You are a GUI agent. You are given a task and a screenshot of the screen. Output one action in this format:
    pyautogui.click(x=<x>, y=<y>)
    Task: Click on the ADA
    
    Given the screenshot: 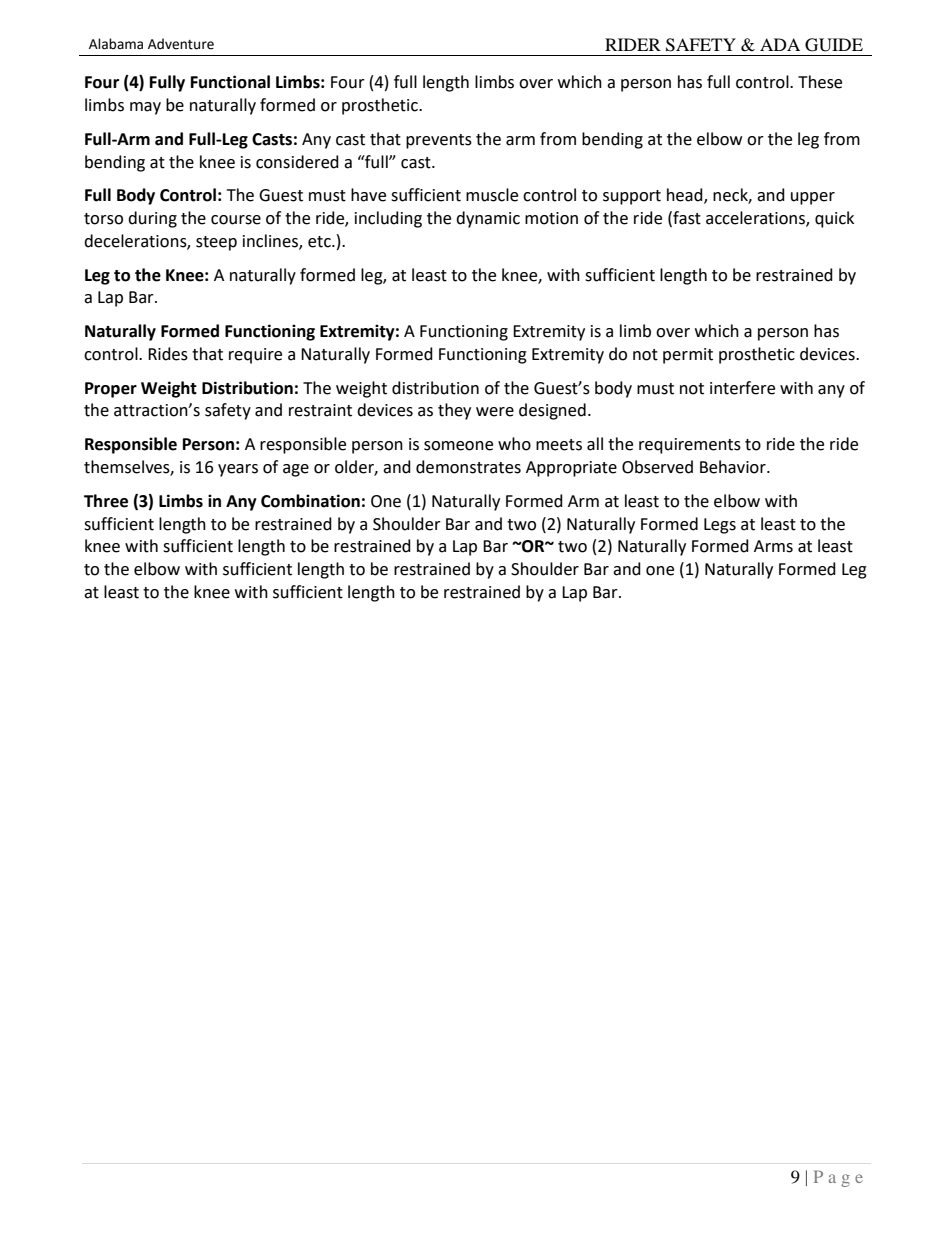 What is the action you would take?
    pyautogui.click(x=780, y=44)
